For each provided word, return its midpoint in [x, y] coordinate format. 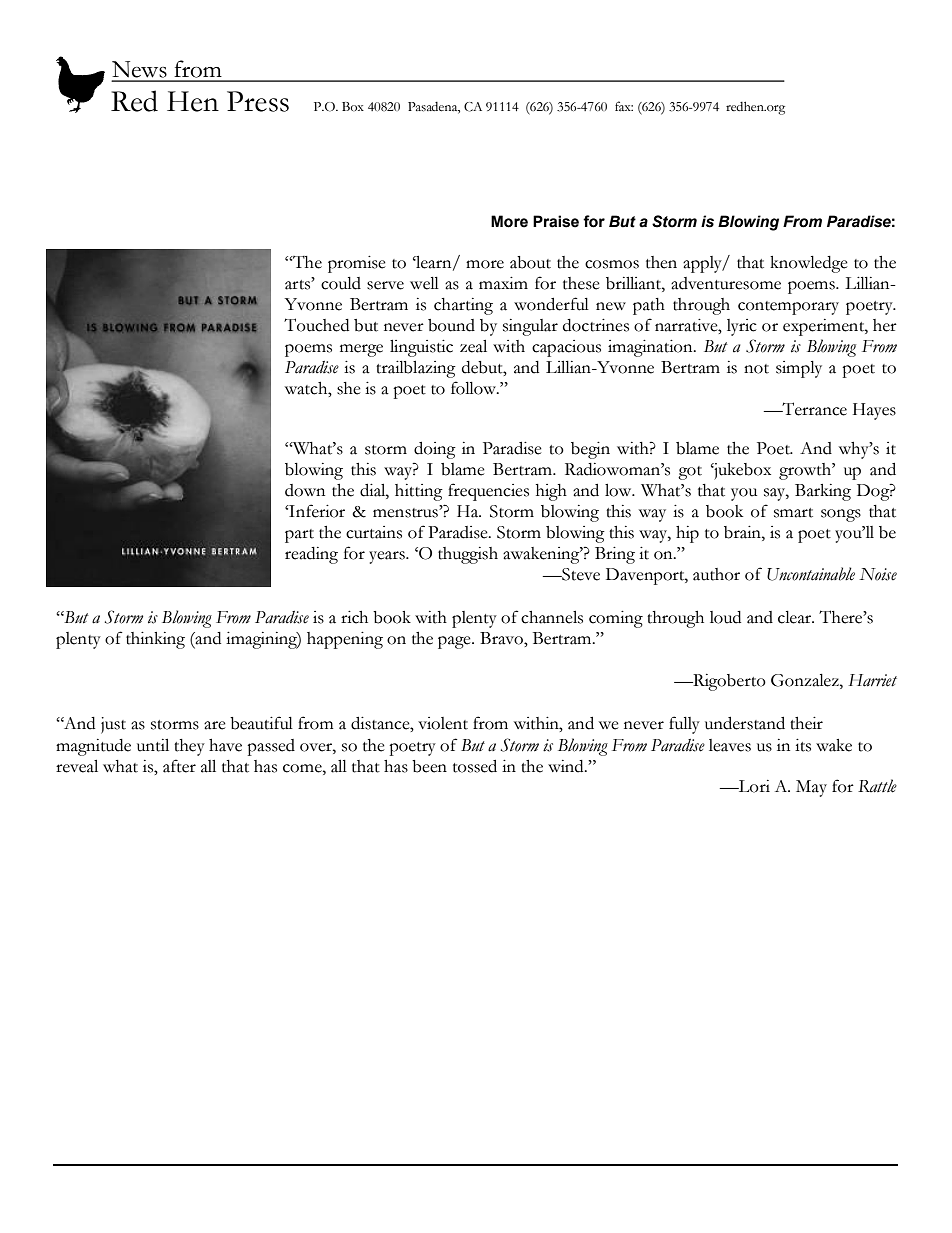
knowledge [809, 264]
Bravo [502, 638]
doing [435, 450]
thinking [155, 640]
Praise [556, 221]
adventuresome [726, 283]
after [179, 766]
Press [258, 101]
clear [796, 617]
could [341, 283]
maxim [503, 283]
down [305, 490]
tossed [475, 766]
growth [806, 471]
